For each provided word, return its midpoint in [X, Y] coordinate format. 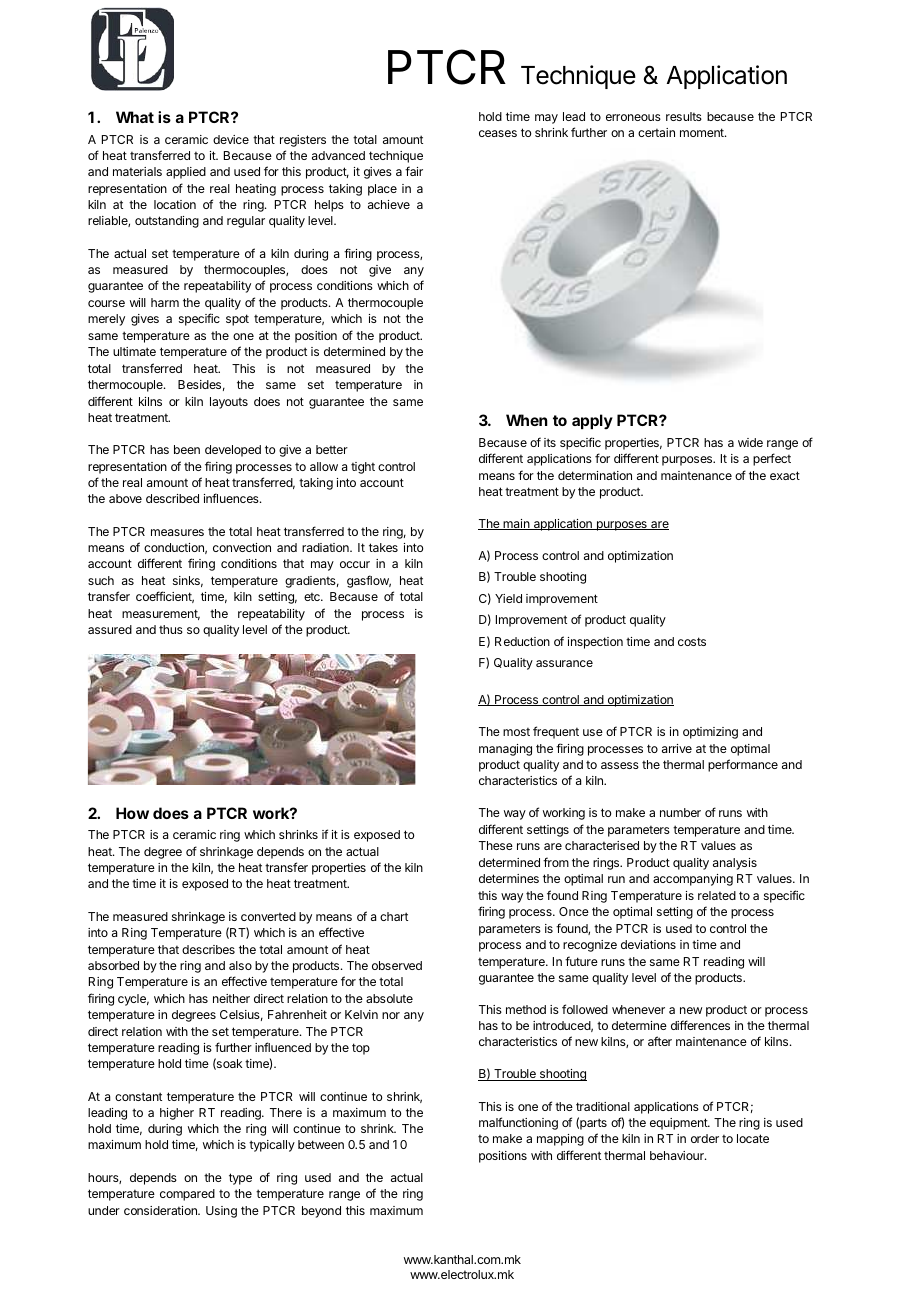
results [684, 116]
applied [186, 173]
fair [414, 171]
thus [171, 629]
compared [187, 1195]
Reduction [522, 641]
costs [692, 641]
